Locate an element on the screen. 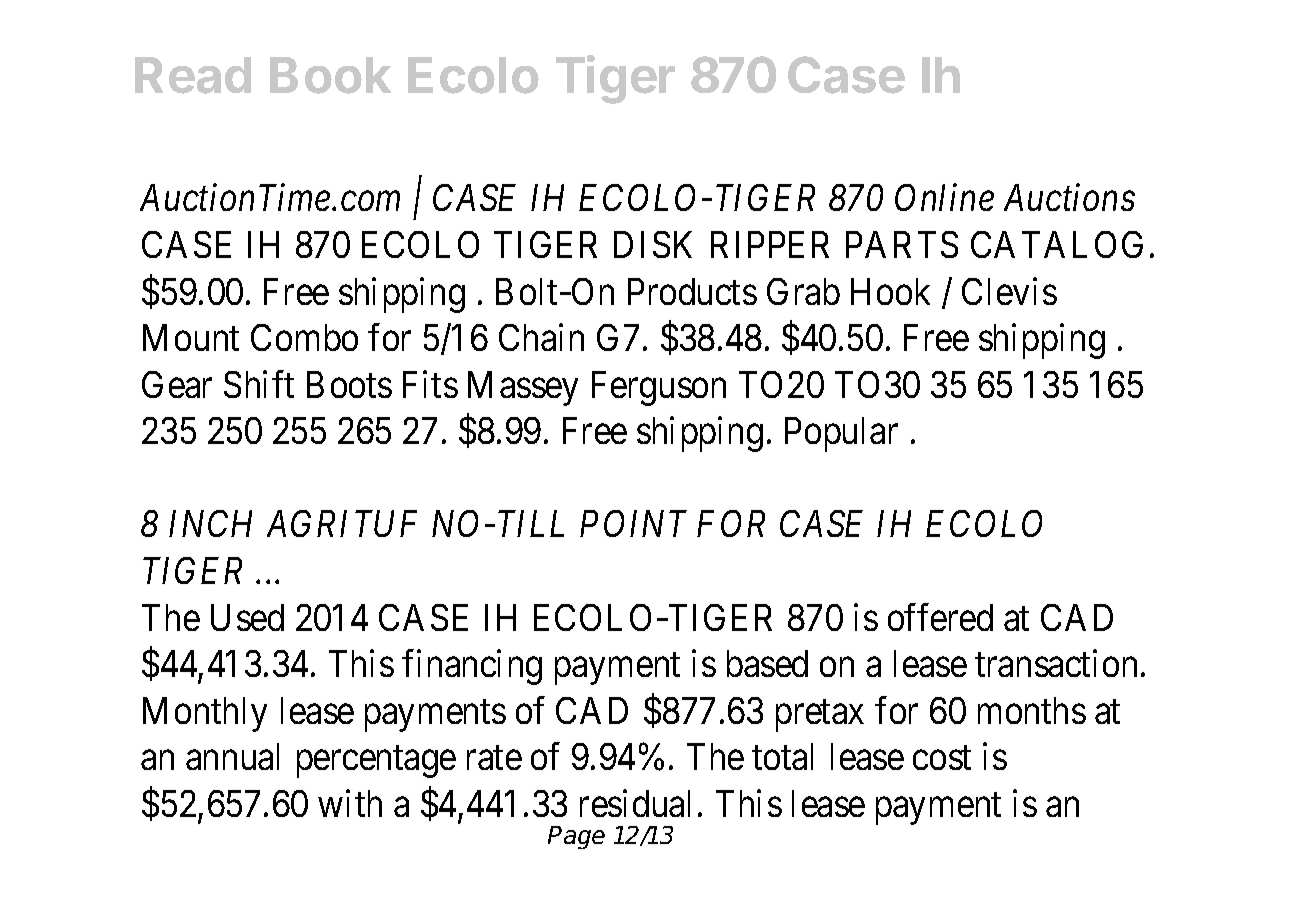 Image resolution: width=1303 pixels, height=924 pixels. Shift is located at coordinates (259, 384).
